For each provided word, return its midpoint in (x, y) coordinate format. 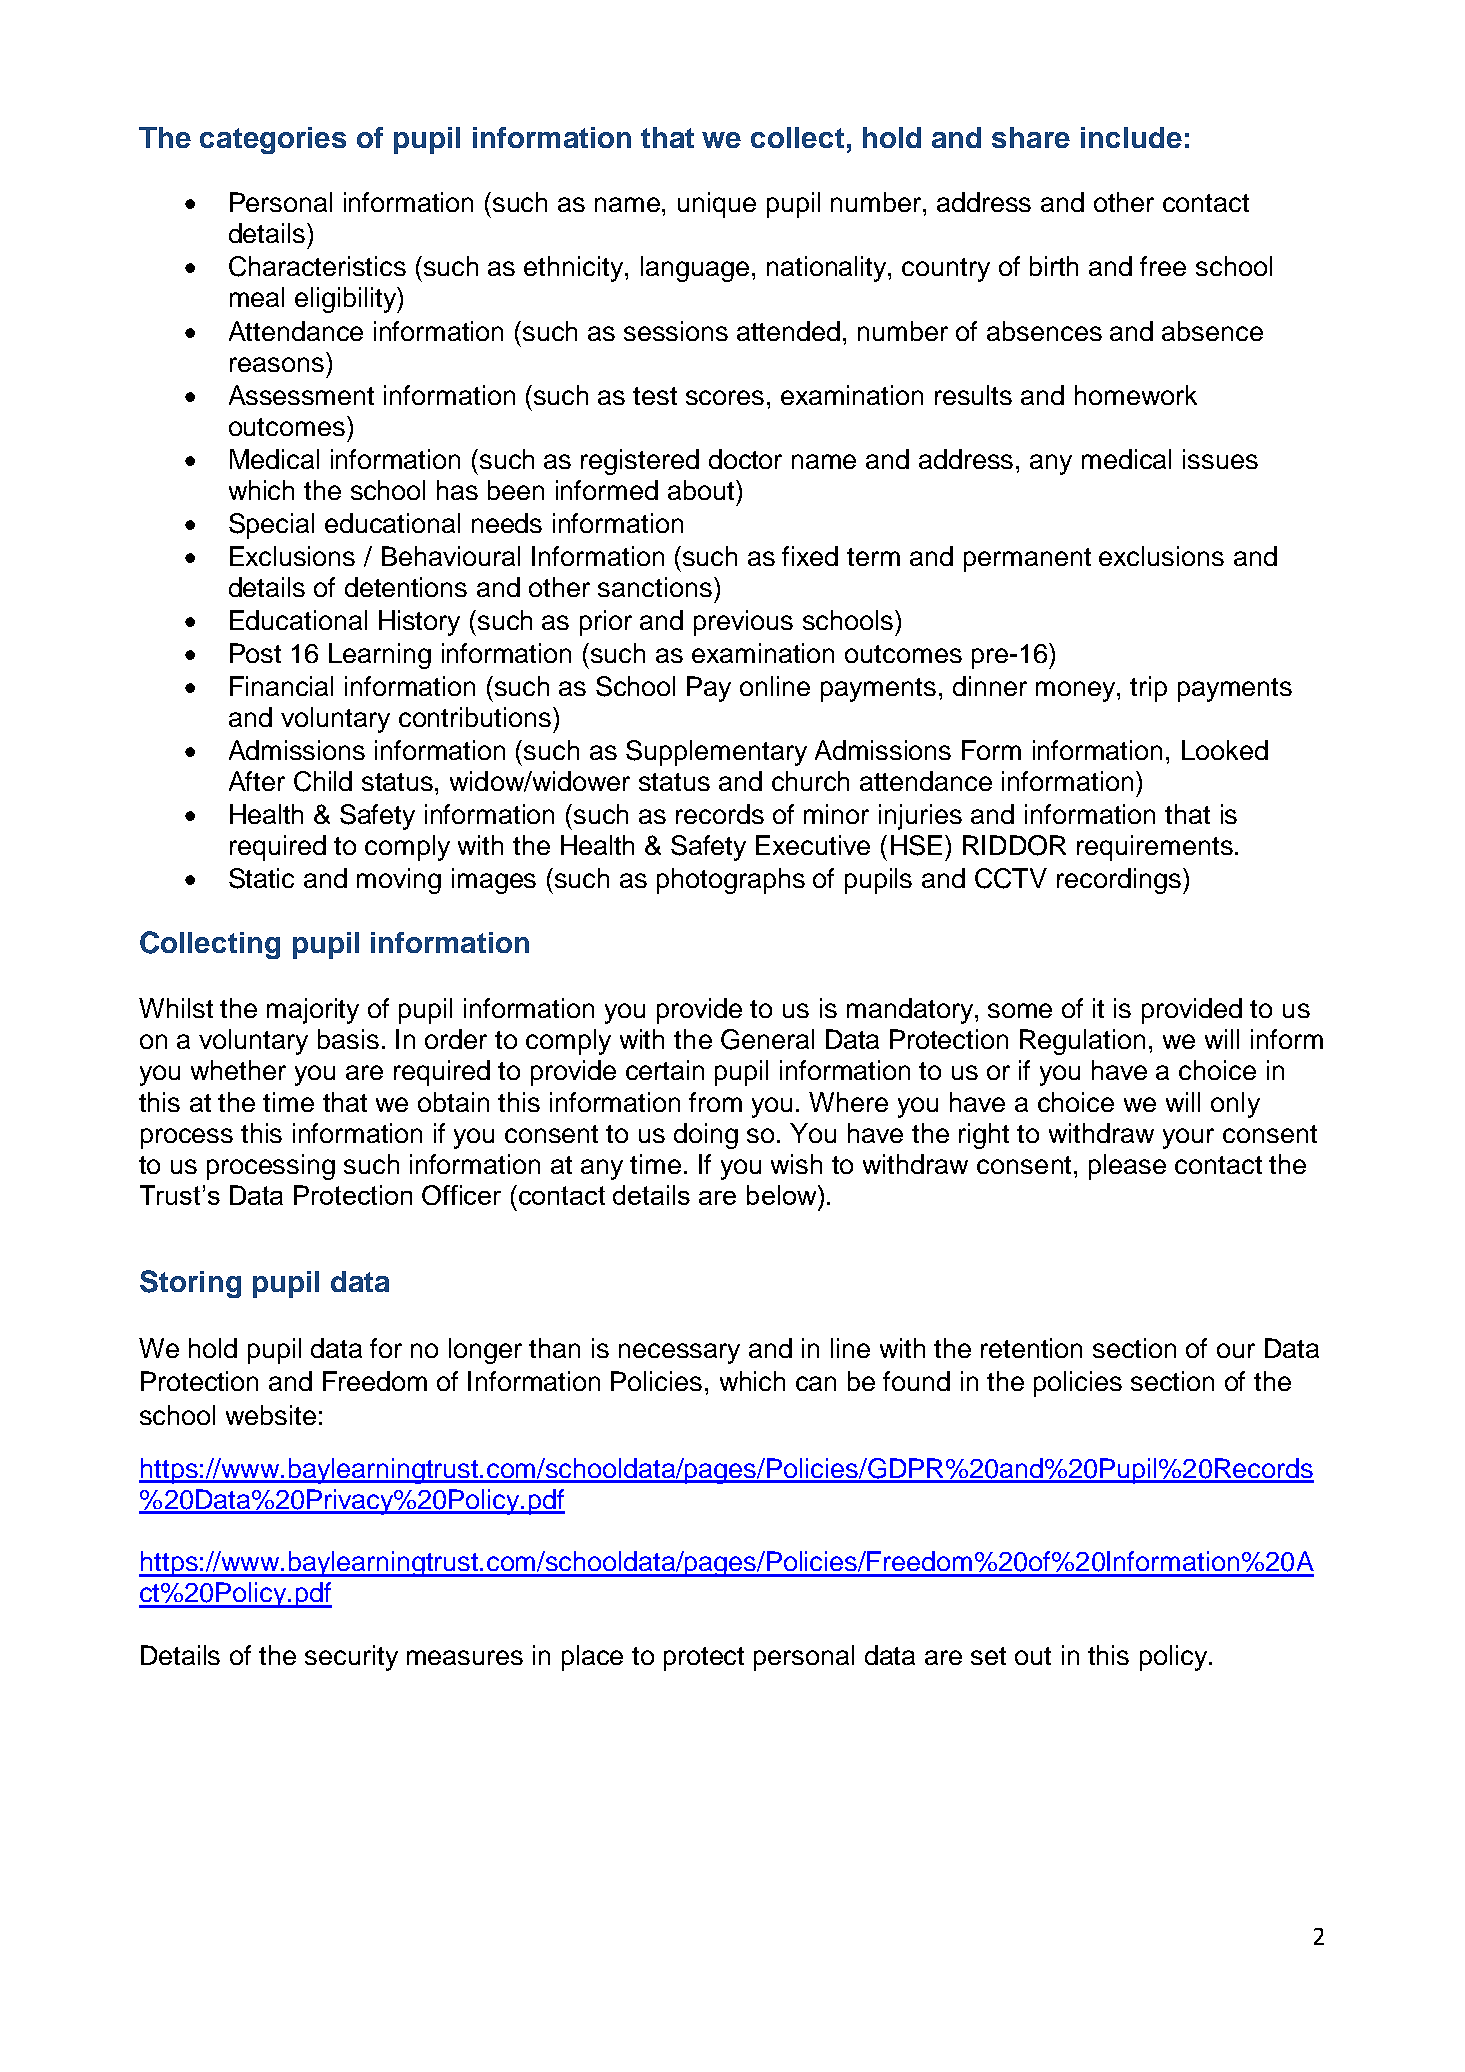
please (1127, 1167)
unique (717, 205)
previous (743, 623)
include (1131, 137)
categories (273, 140)
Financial (281, 686)
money (1077, 691)
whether (238, 1070)
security (351, 1658)
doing (706, 1136)
